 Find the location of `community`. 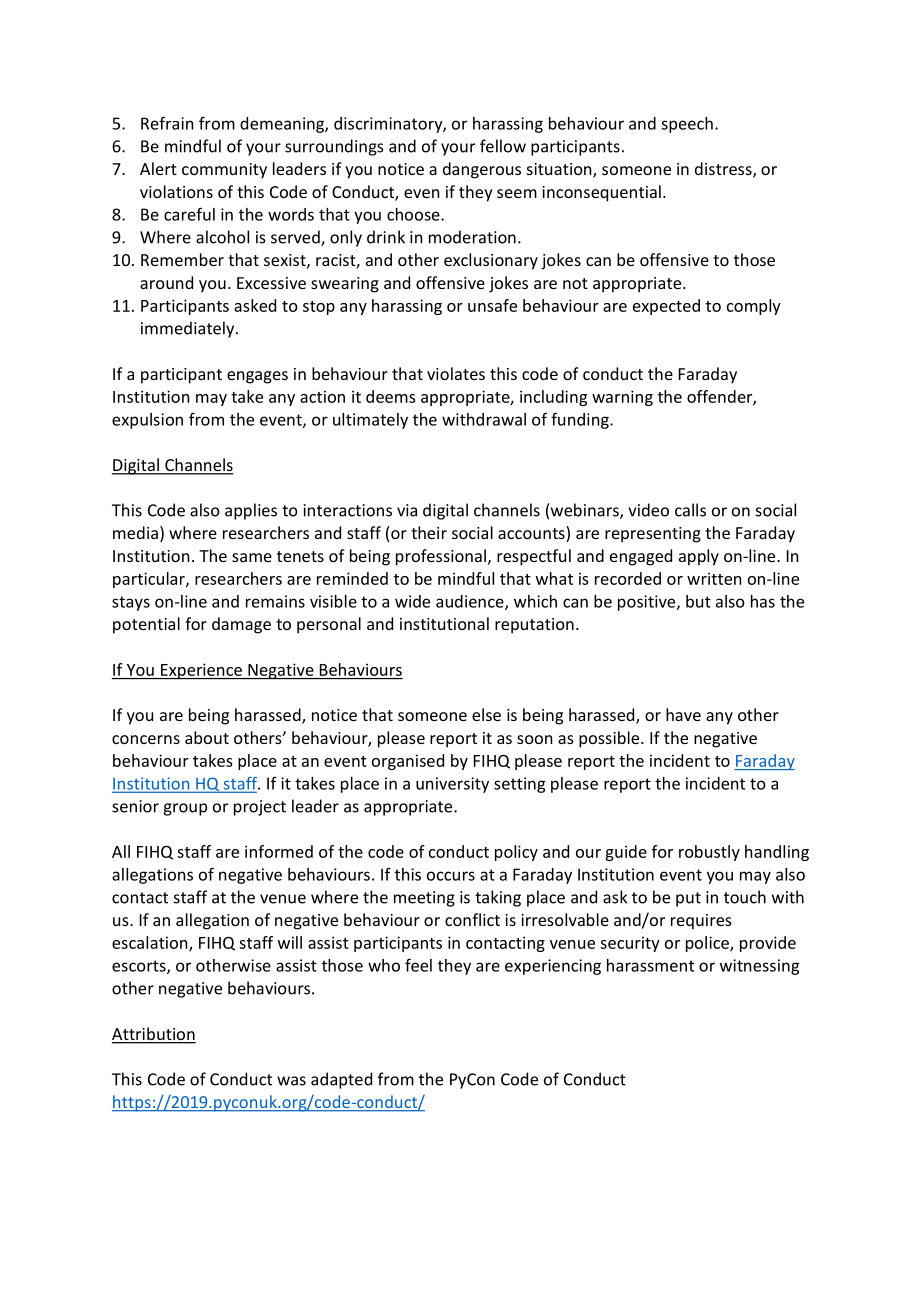

community is located at coordinates (224, 171).
